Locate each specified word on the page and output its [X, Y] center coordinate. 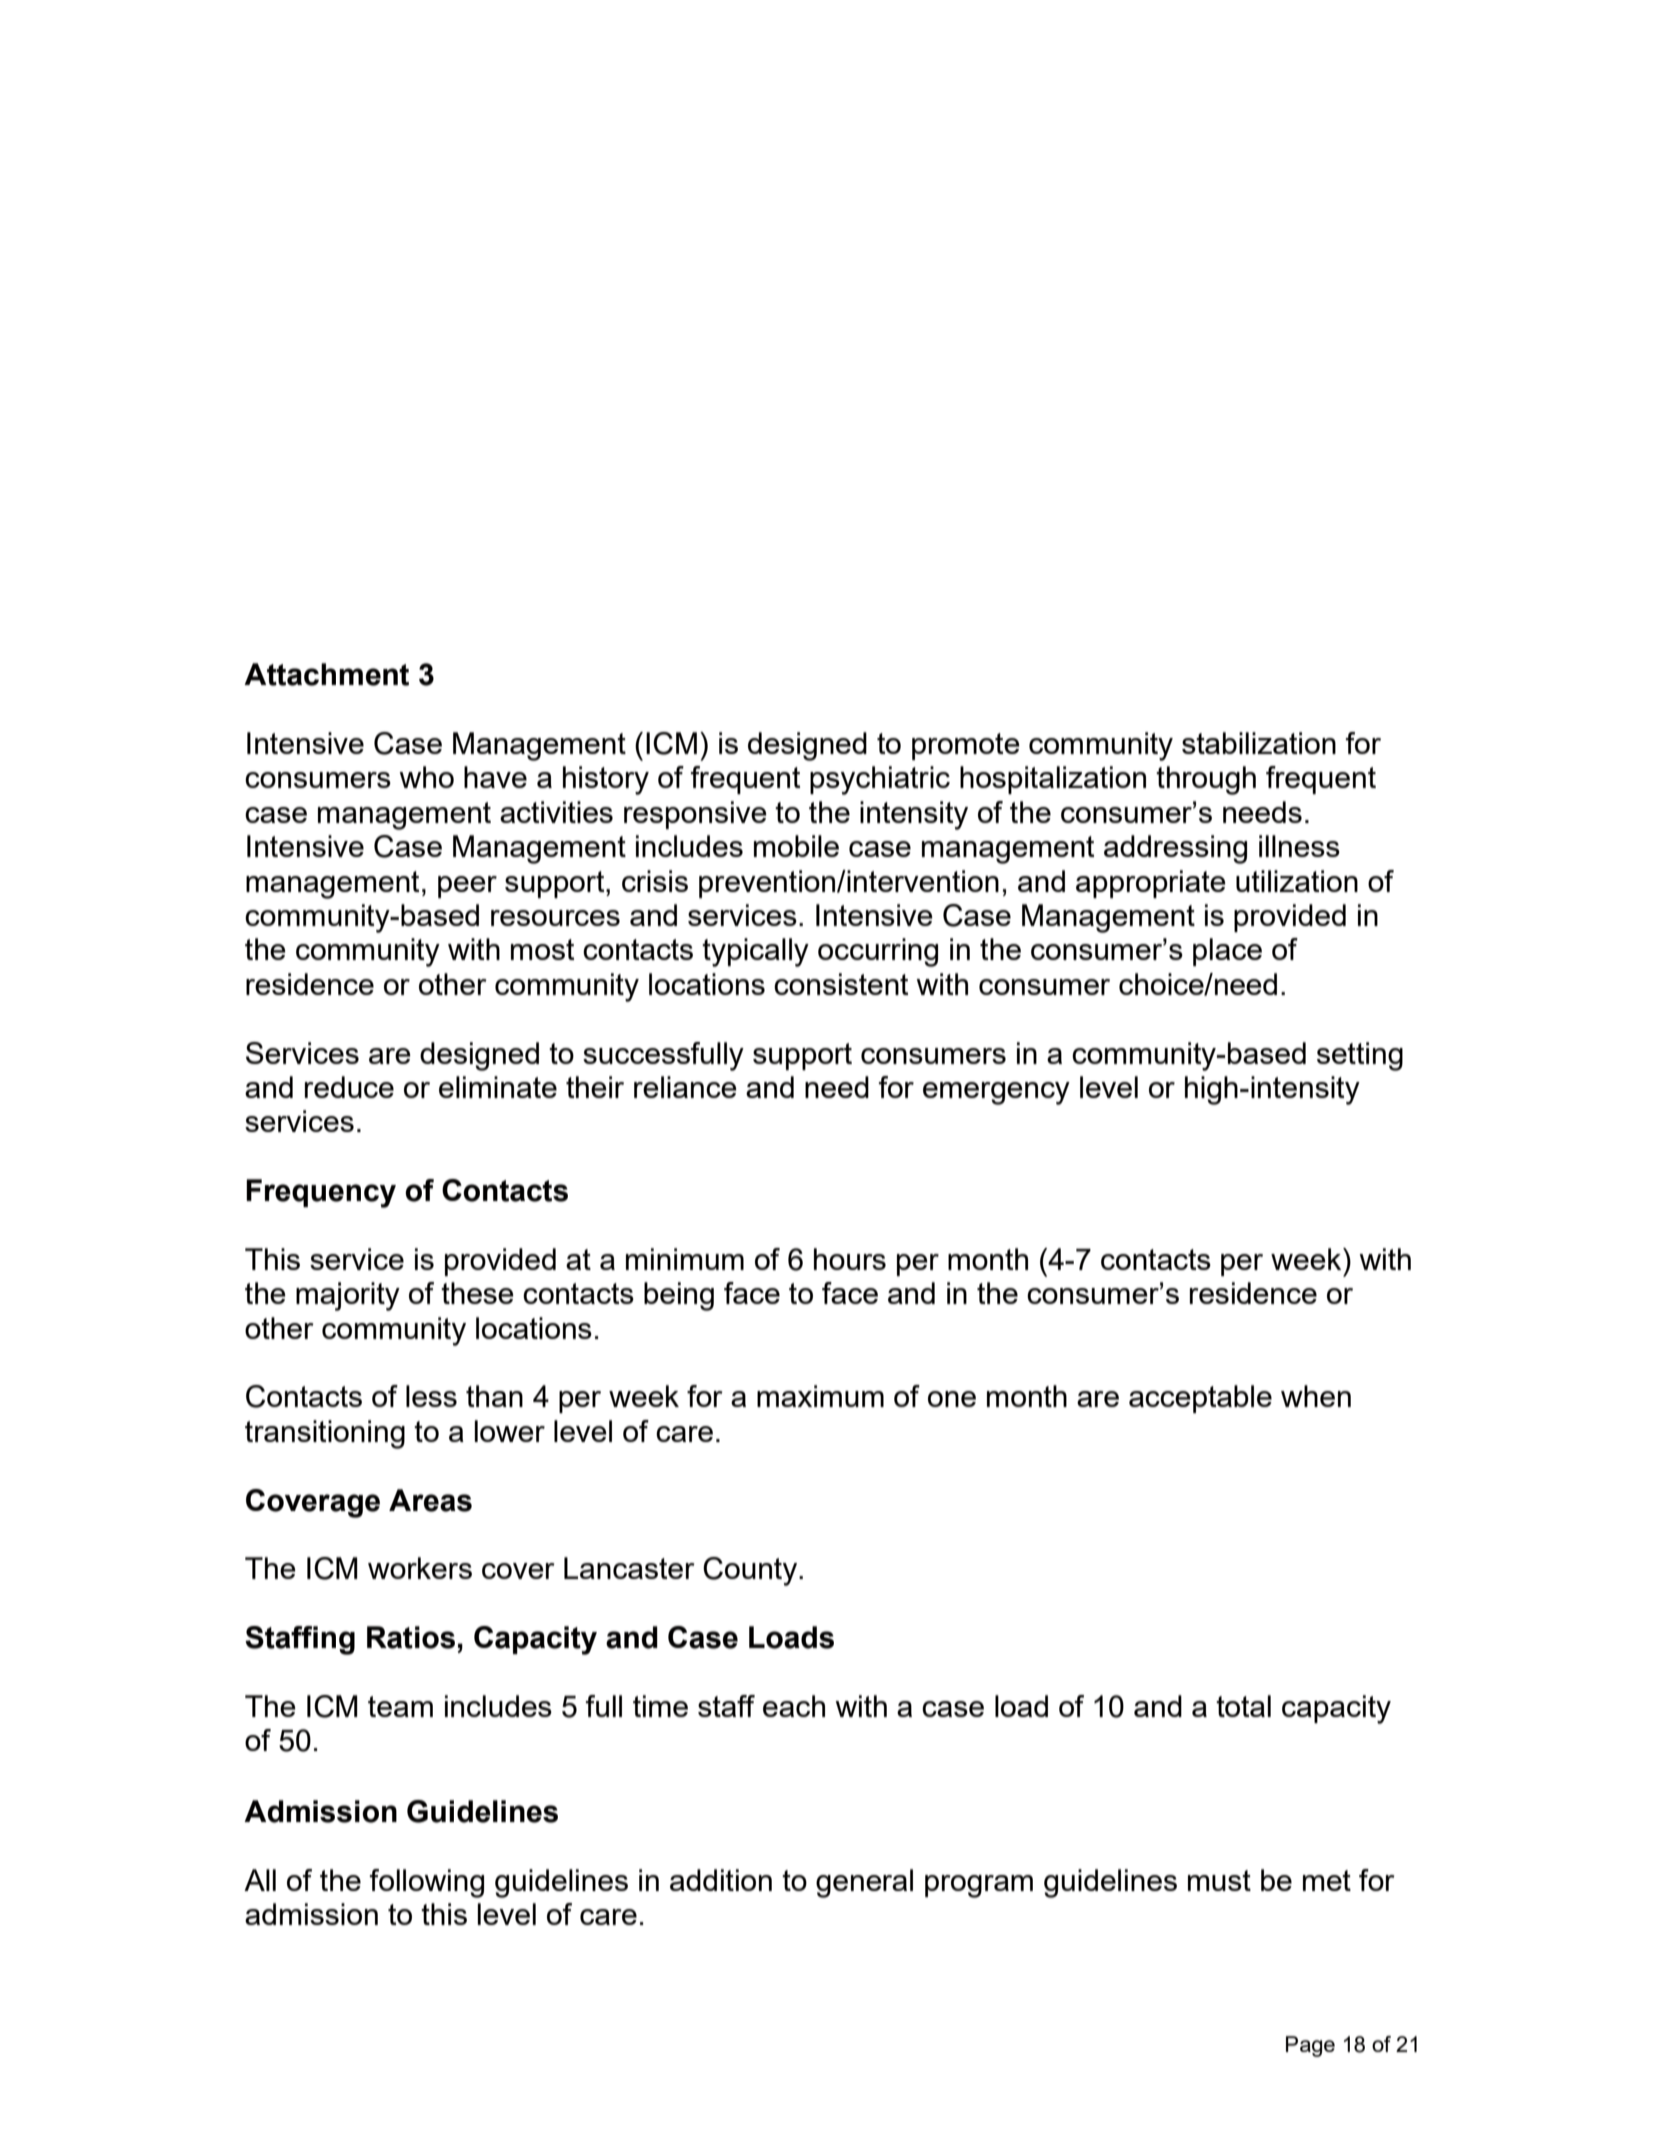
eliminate [498, 1087]
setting [1360, 1056]
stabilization [1259, 743]
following [427, 1883]
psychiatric [880, 780]
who [426, 777]
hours [850, 1259]
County [751, 1571]
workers [420, 1568]
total [1243, 1706]
